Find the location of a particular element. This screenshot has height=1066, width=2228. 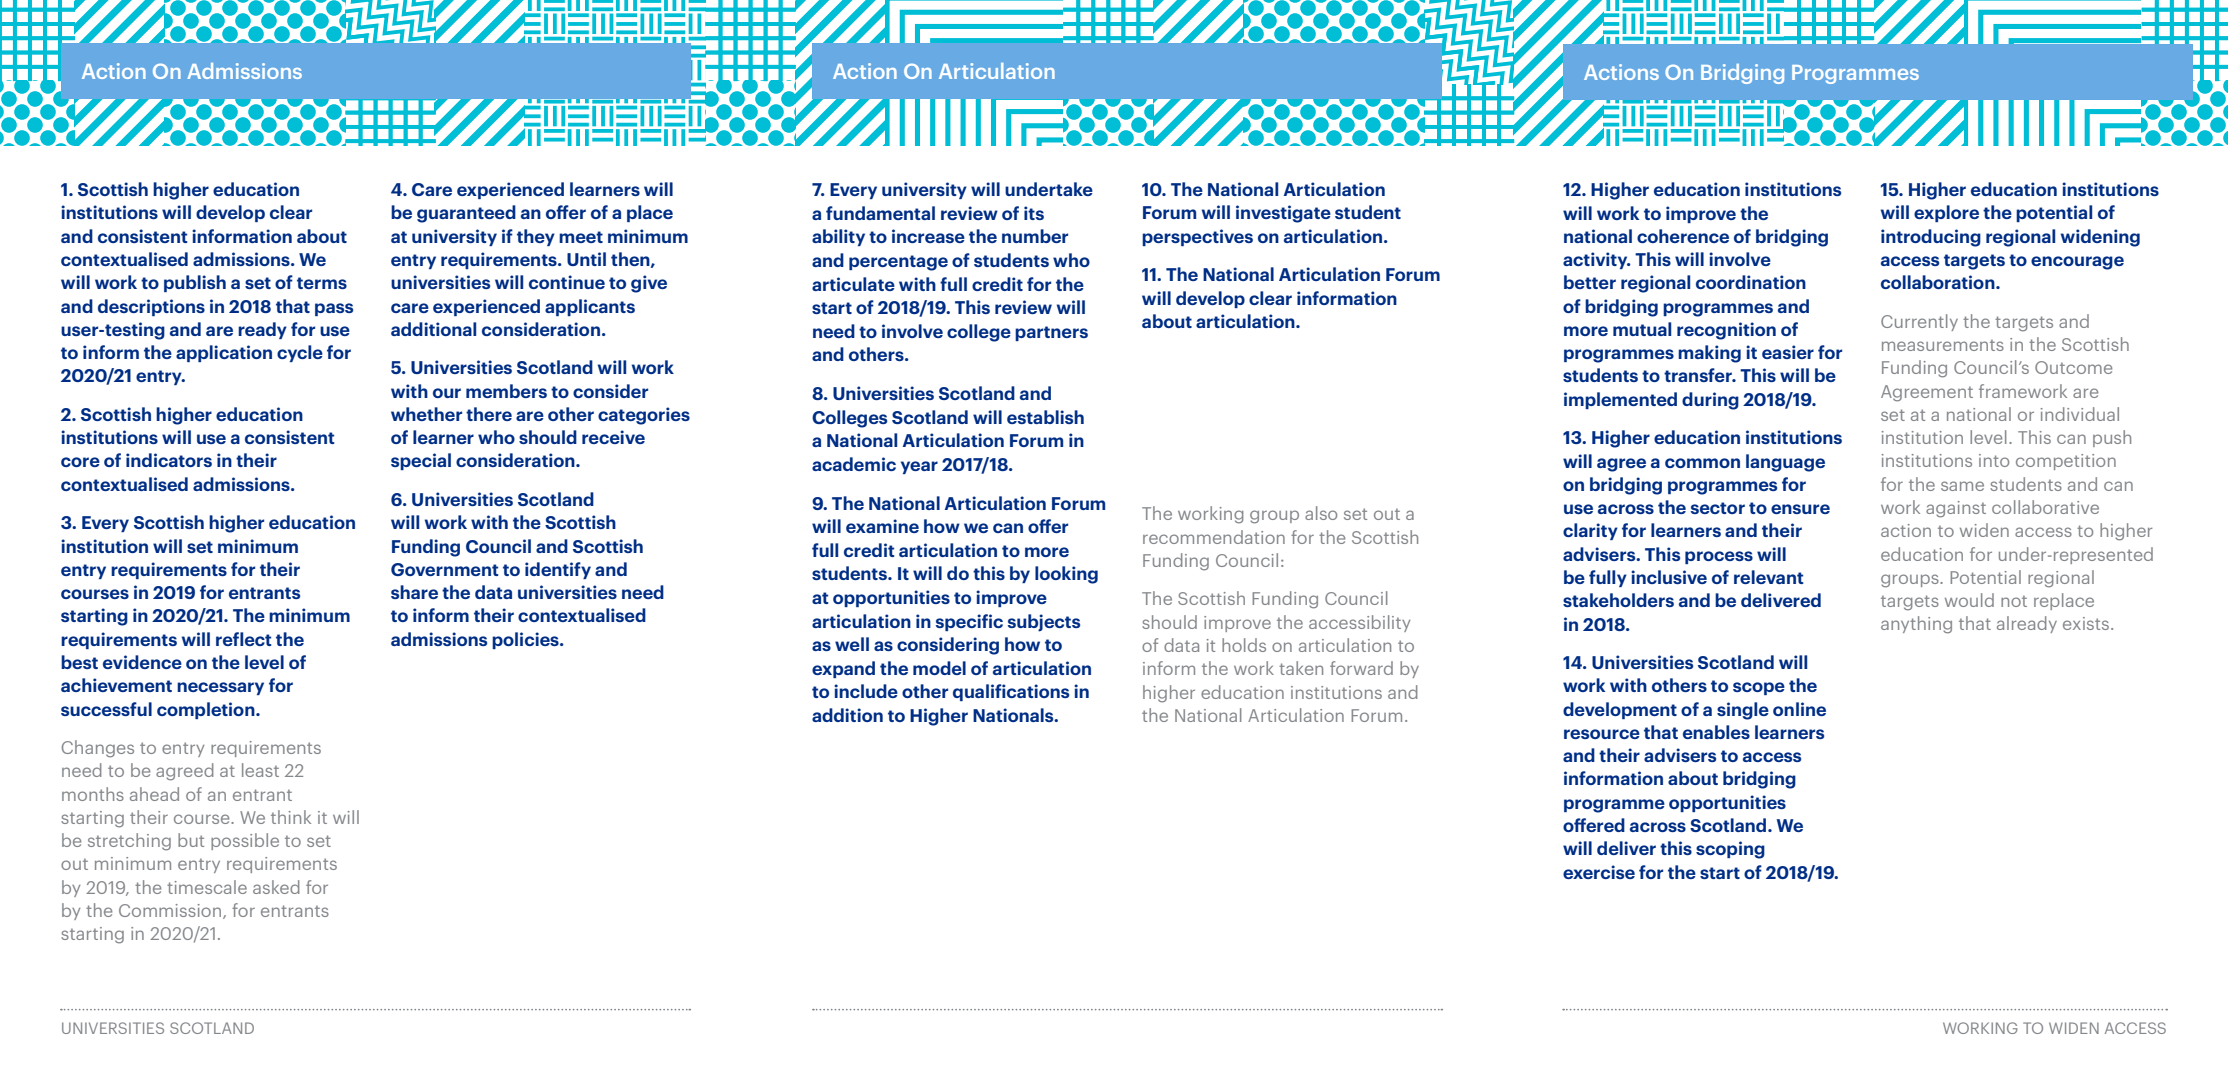

necessary is located at coordinates (220, 688).
